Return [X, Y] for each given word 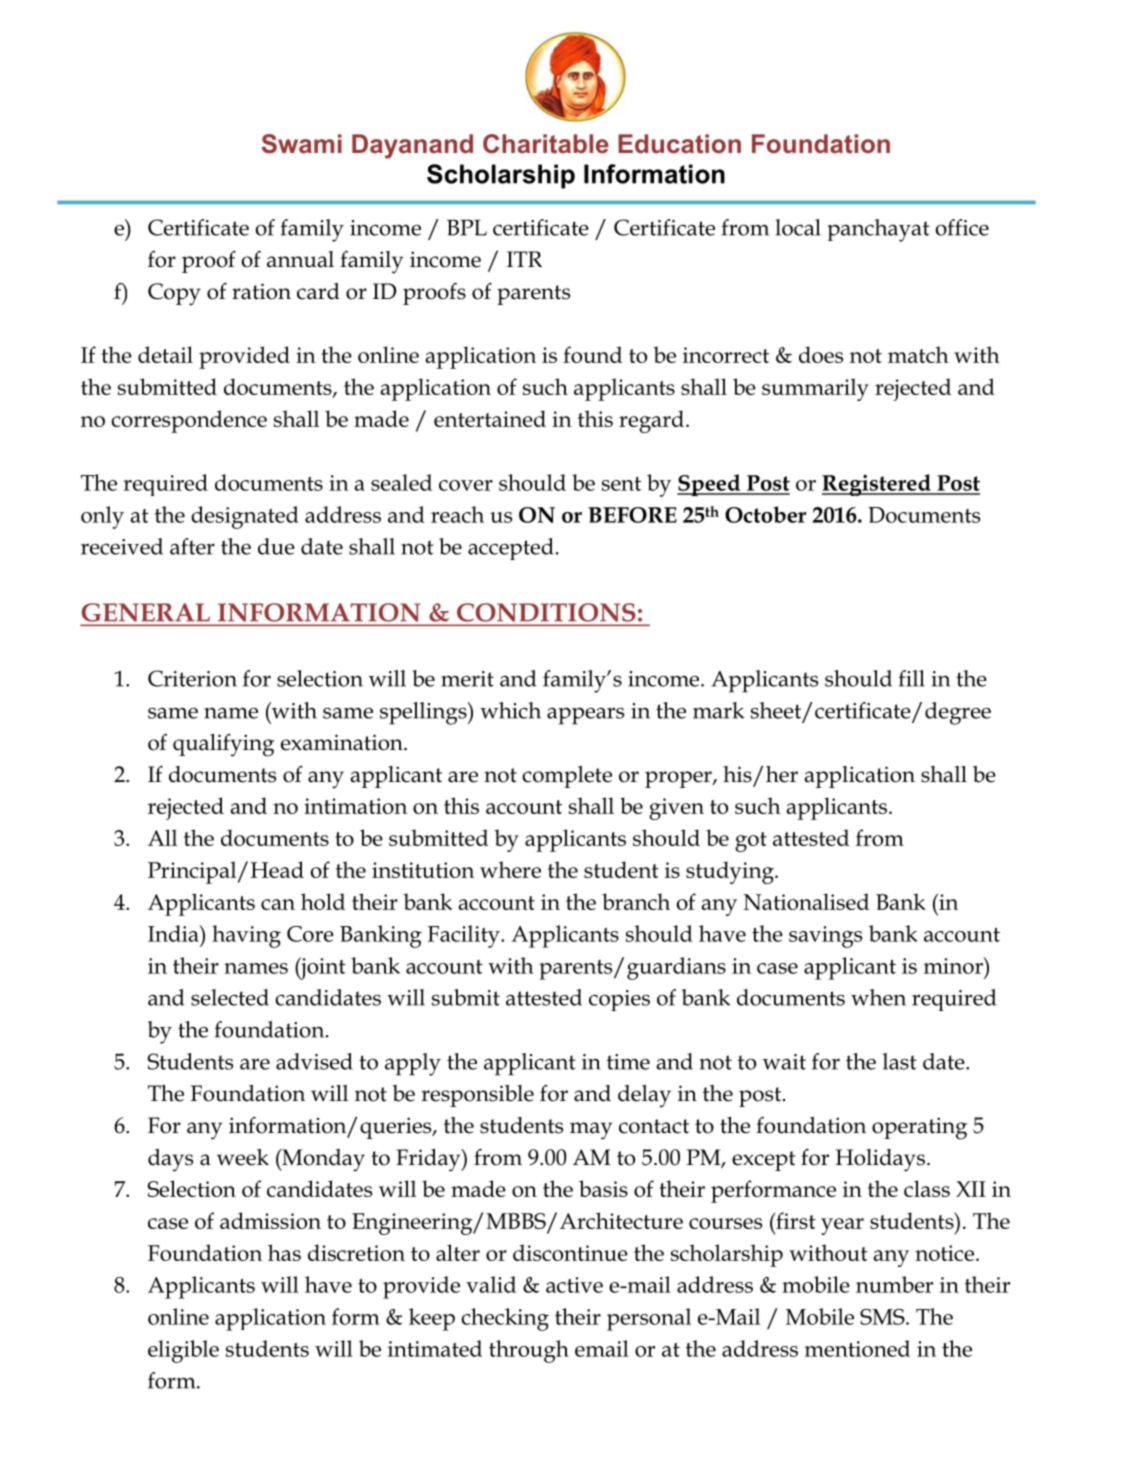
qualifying [223, 745]
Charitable [546, 144]
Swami [302, 144]
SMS [883, 1317]
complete [567, 777]
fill [912, 678]
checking [505, 1319]
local [798, 227]
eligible [183, 1351]
